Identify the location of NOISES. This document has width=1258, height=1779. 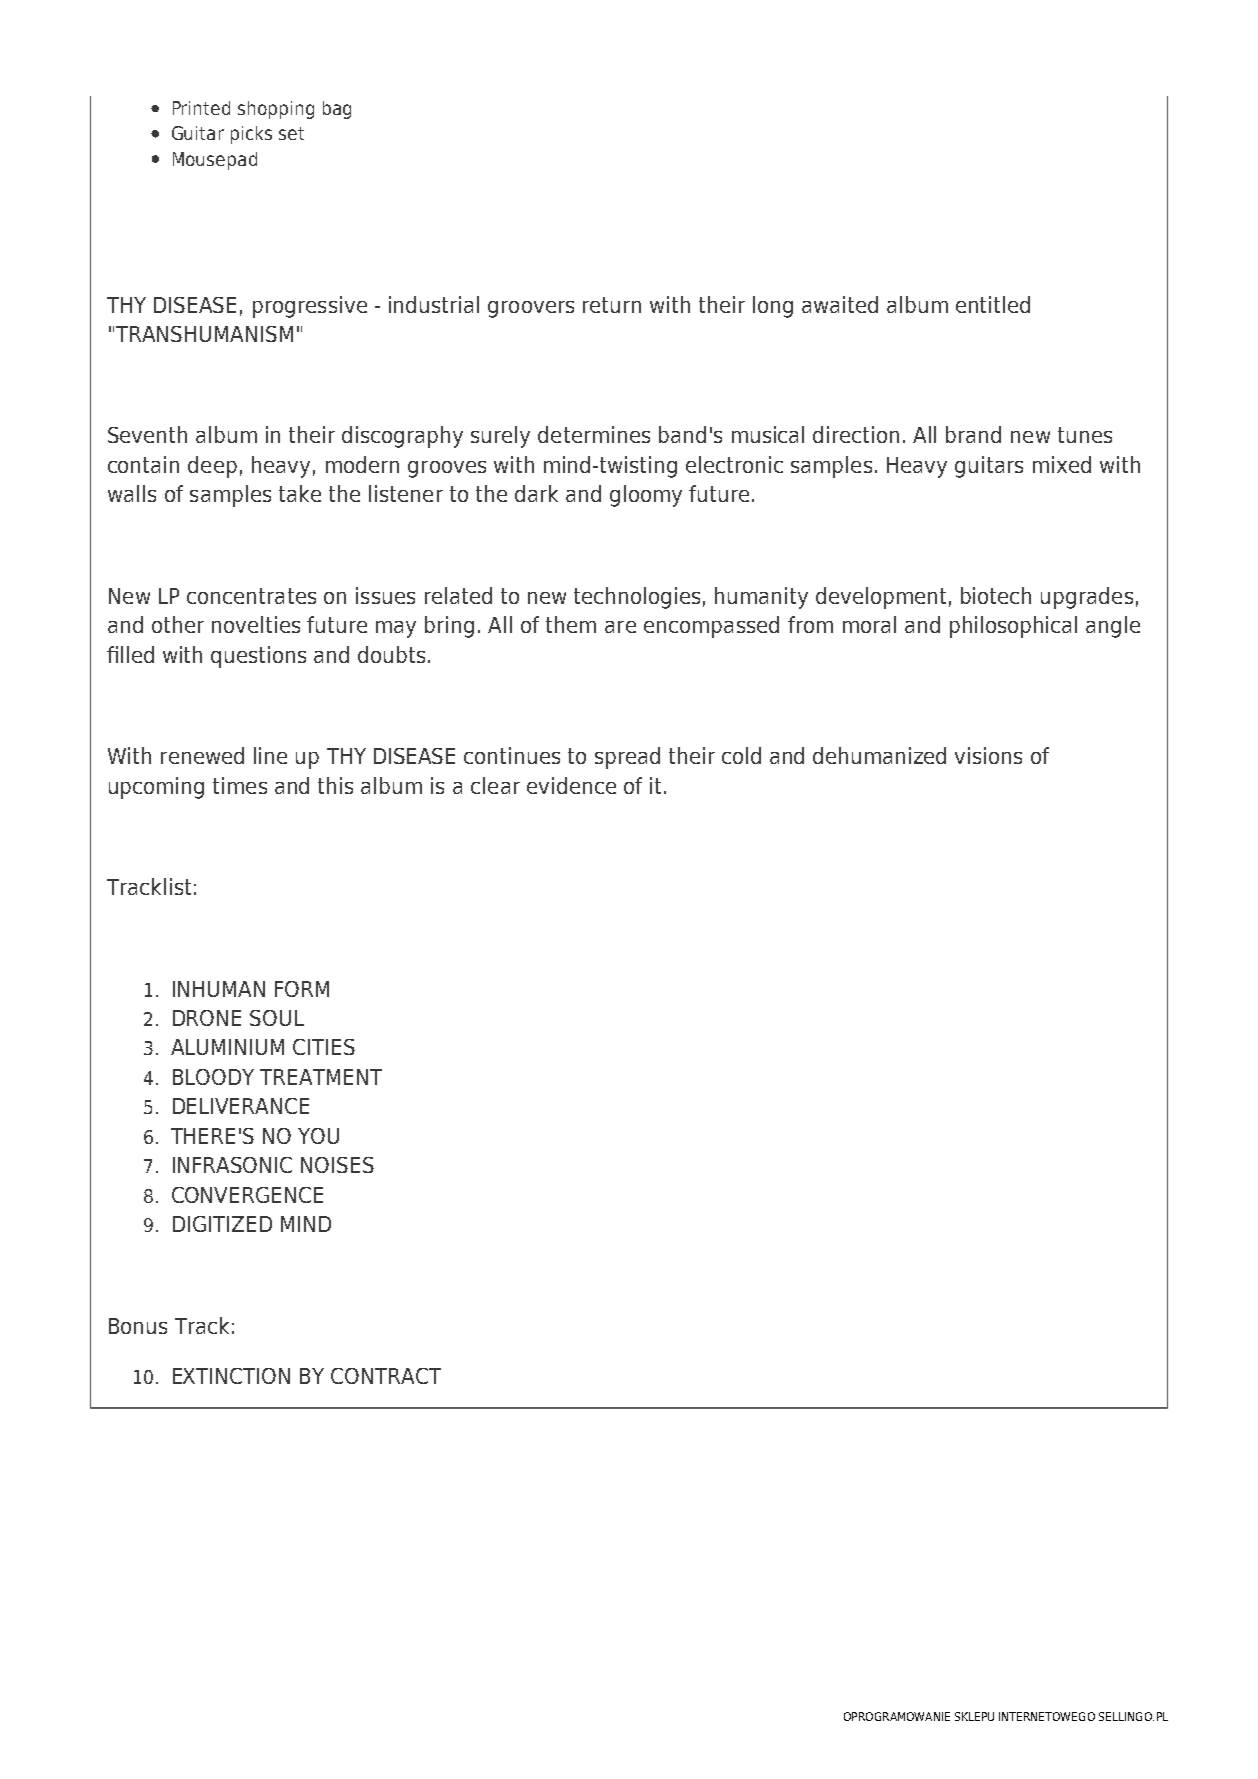
(337, 1165).
